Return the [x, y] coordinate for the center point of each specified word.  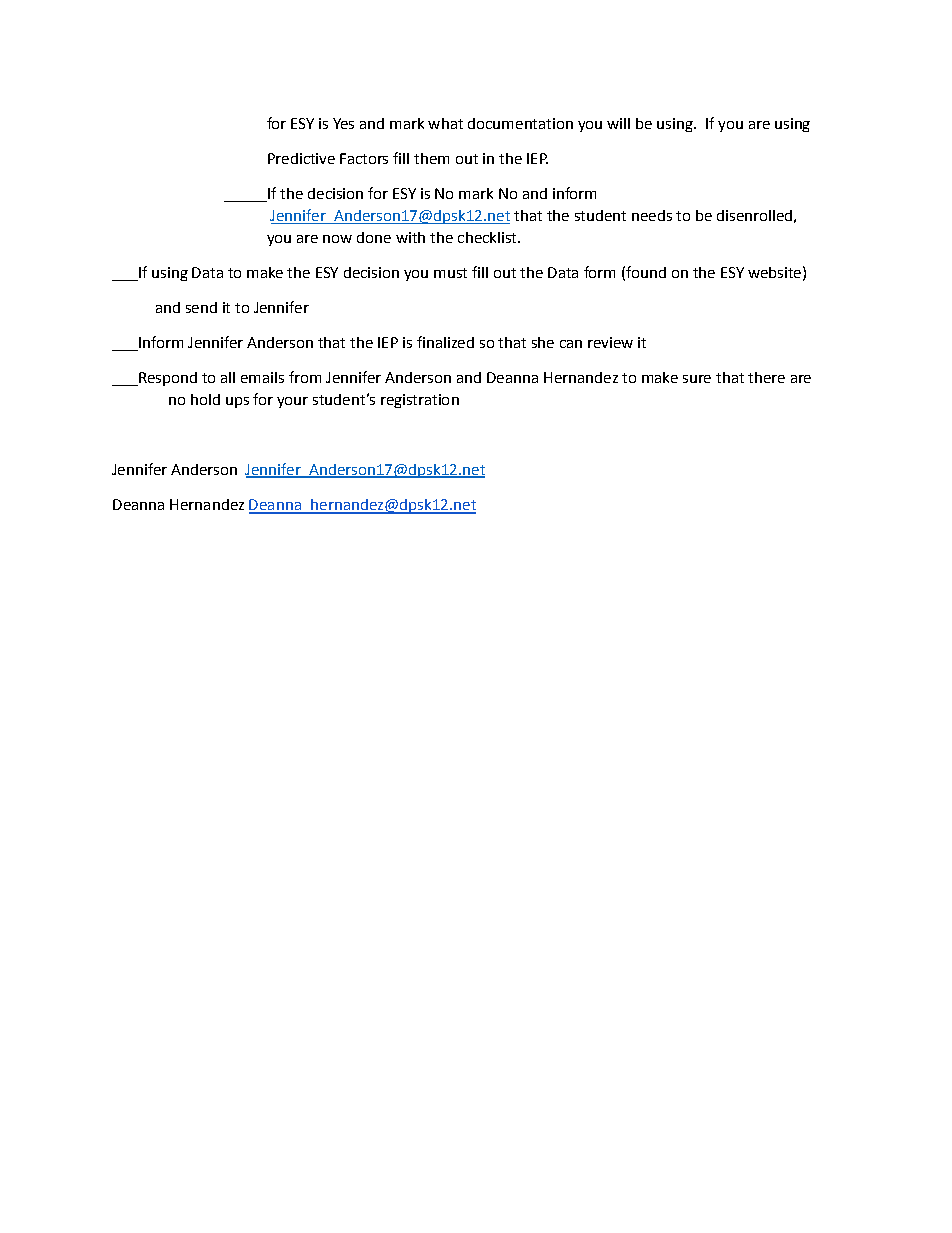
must [450, 273]
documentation [520, 123]
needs [652, 215]
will [618, 123]
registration [420, 401]
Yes [343, 123]
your [292, 402]
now [337, 239]
